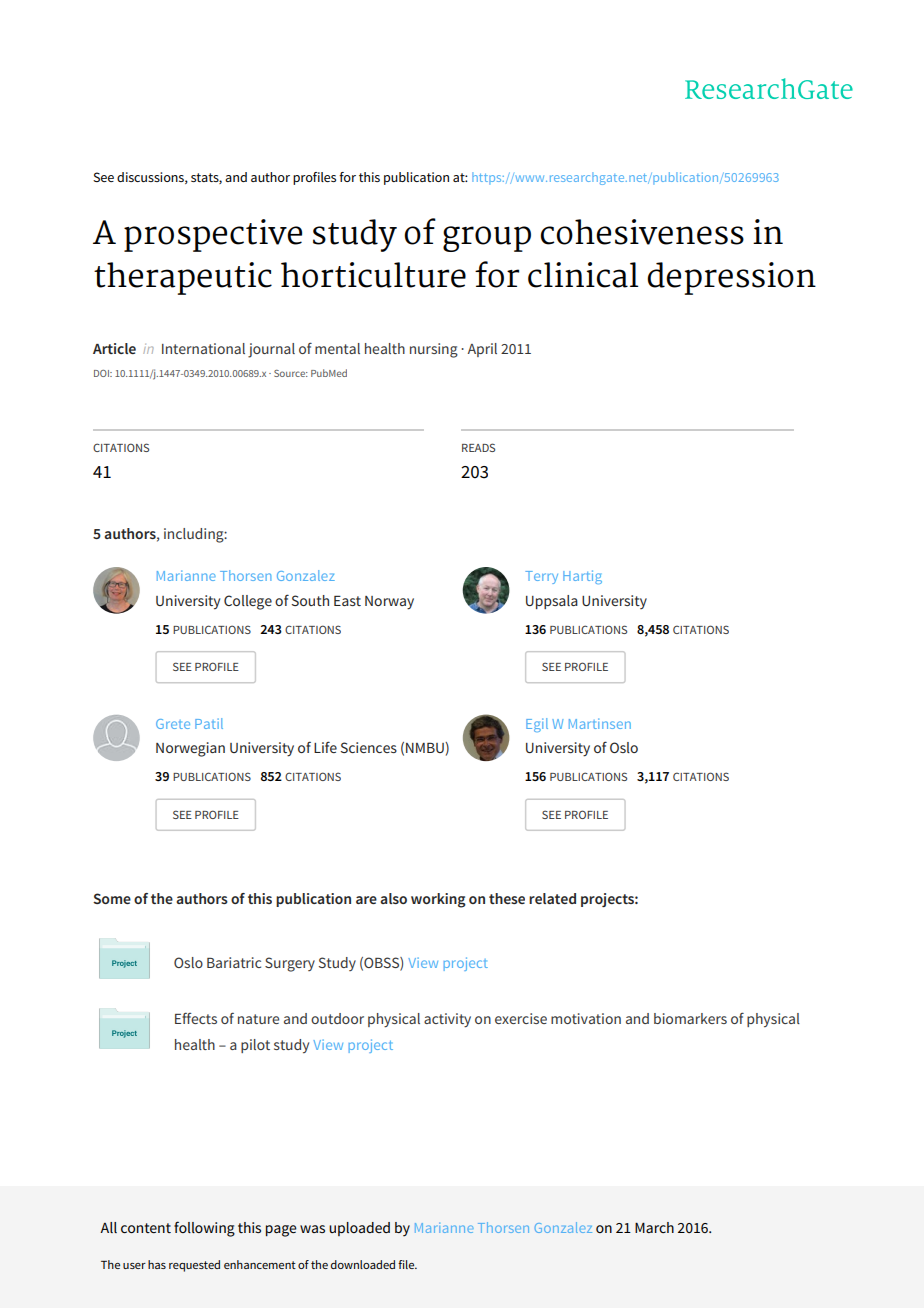  I want to click on therapeutic, so click(183, 278).
